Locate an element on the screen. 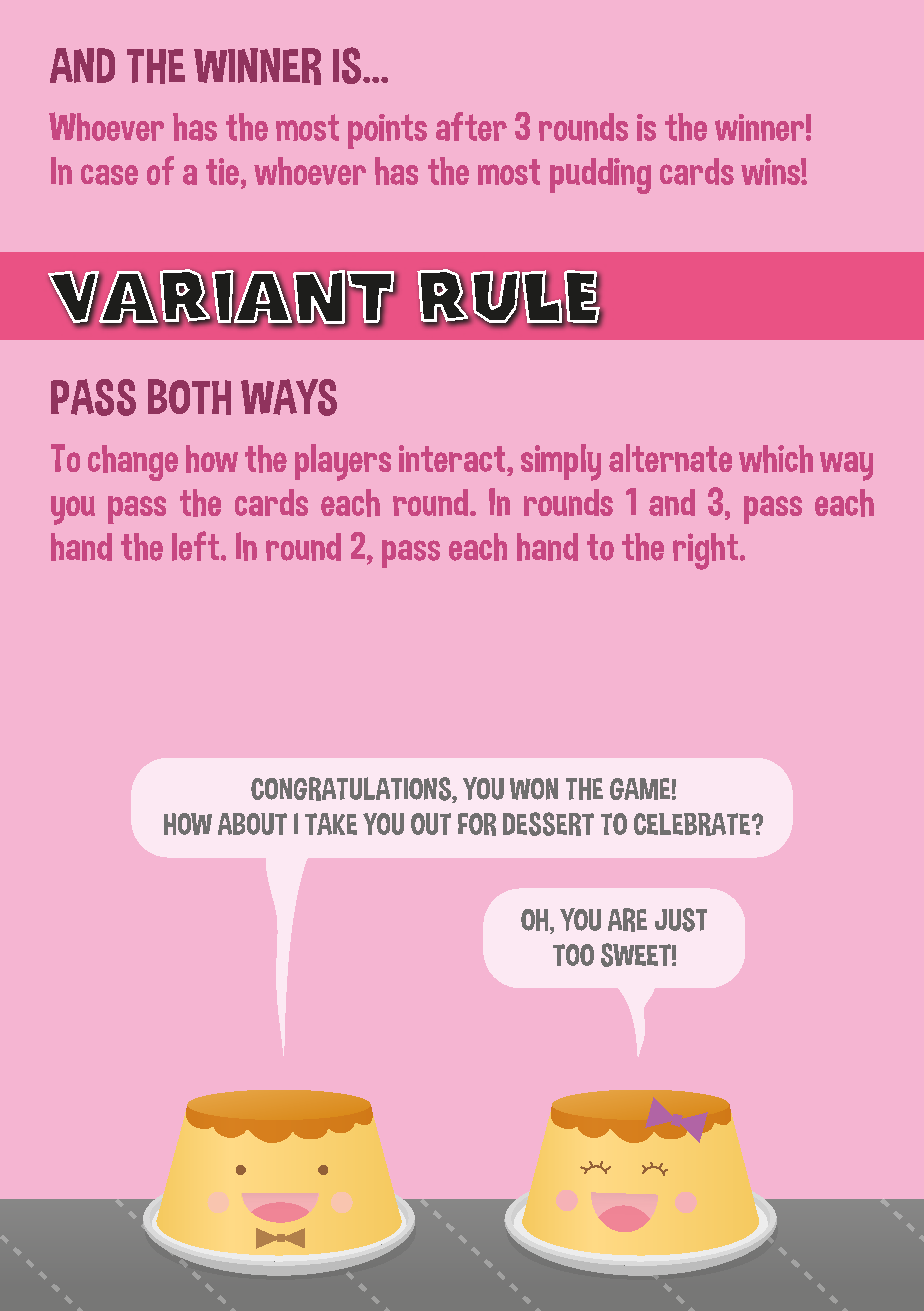  TOO is located at coordinates (573, 955).
